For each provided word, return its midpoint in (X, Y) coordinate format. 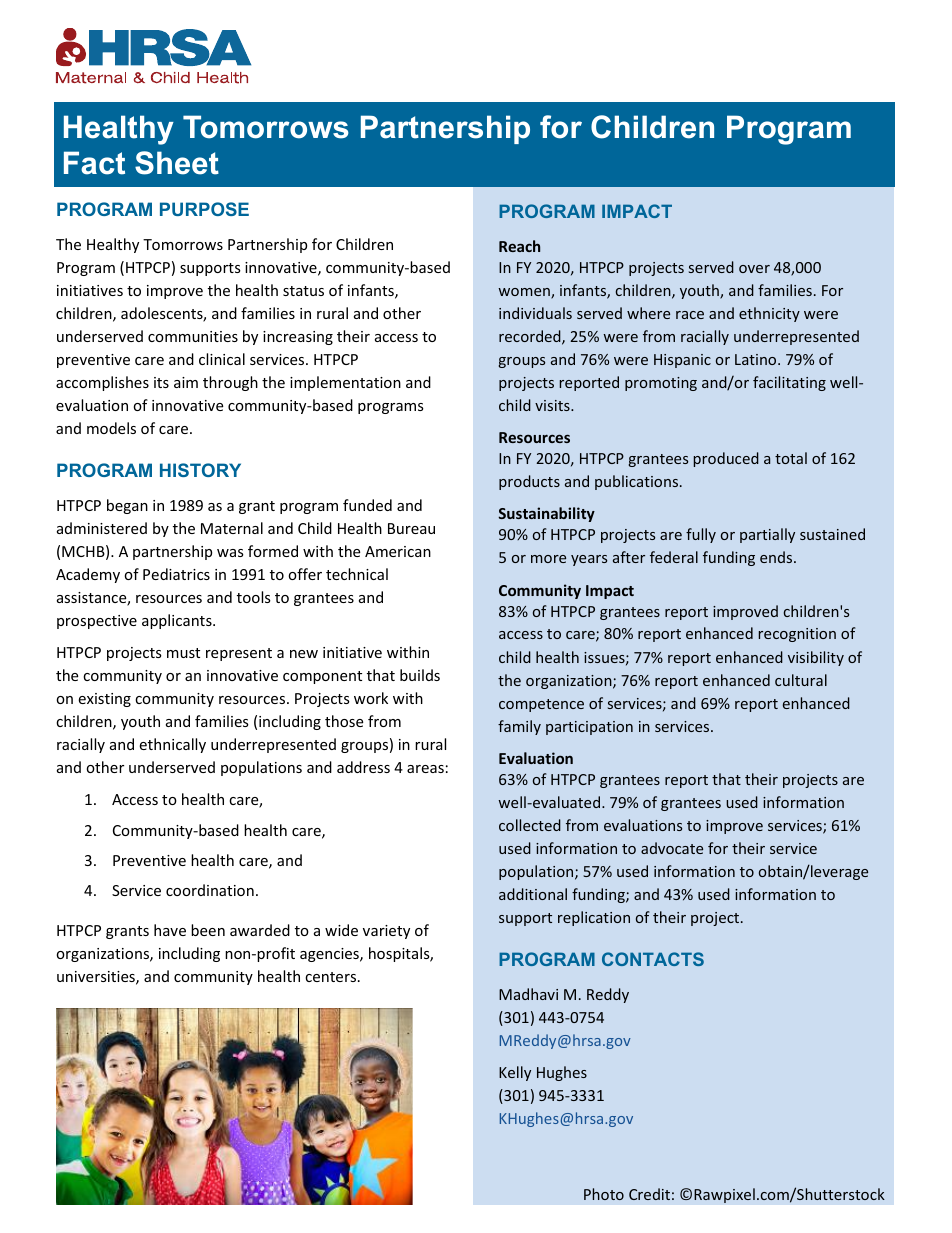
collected (530, 825)
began (127, 506)
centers (330, 977)
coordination (210, 890)
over (754, 269)
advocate (672, 848)
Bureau (411, 528)
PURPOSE (204, 209)
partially (767, 535)
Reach (519, 246)
